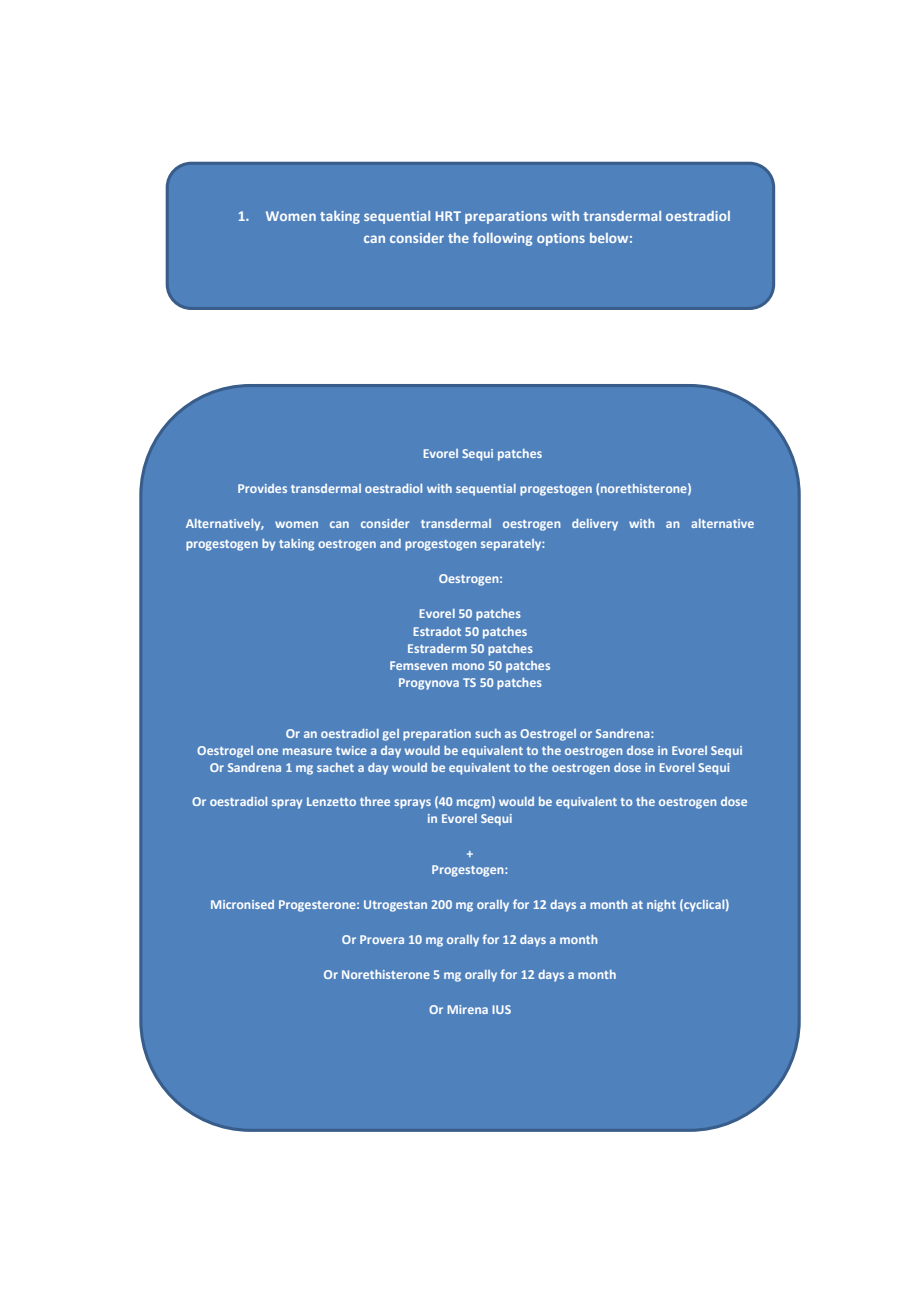  Describe the element at coordinates (307, 751) in the document. I see `measure` at that location.
